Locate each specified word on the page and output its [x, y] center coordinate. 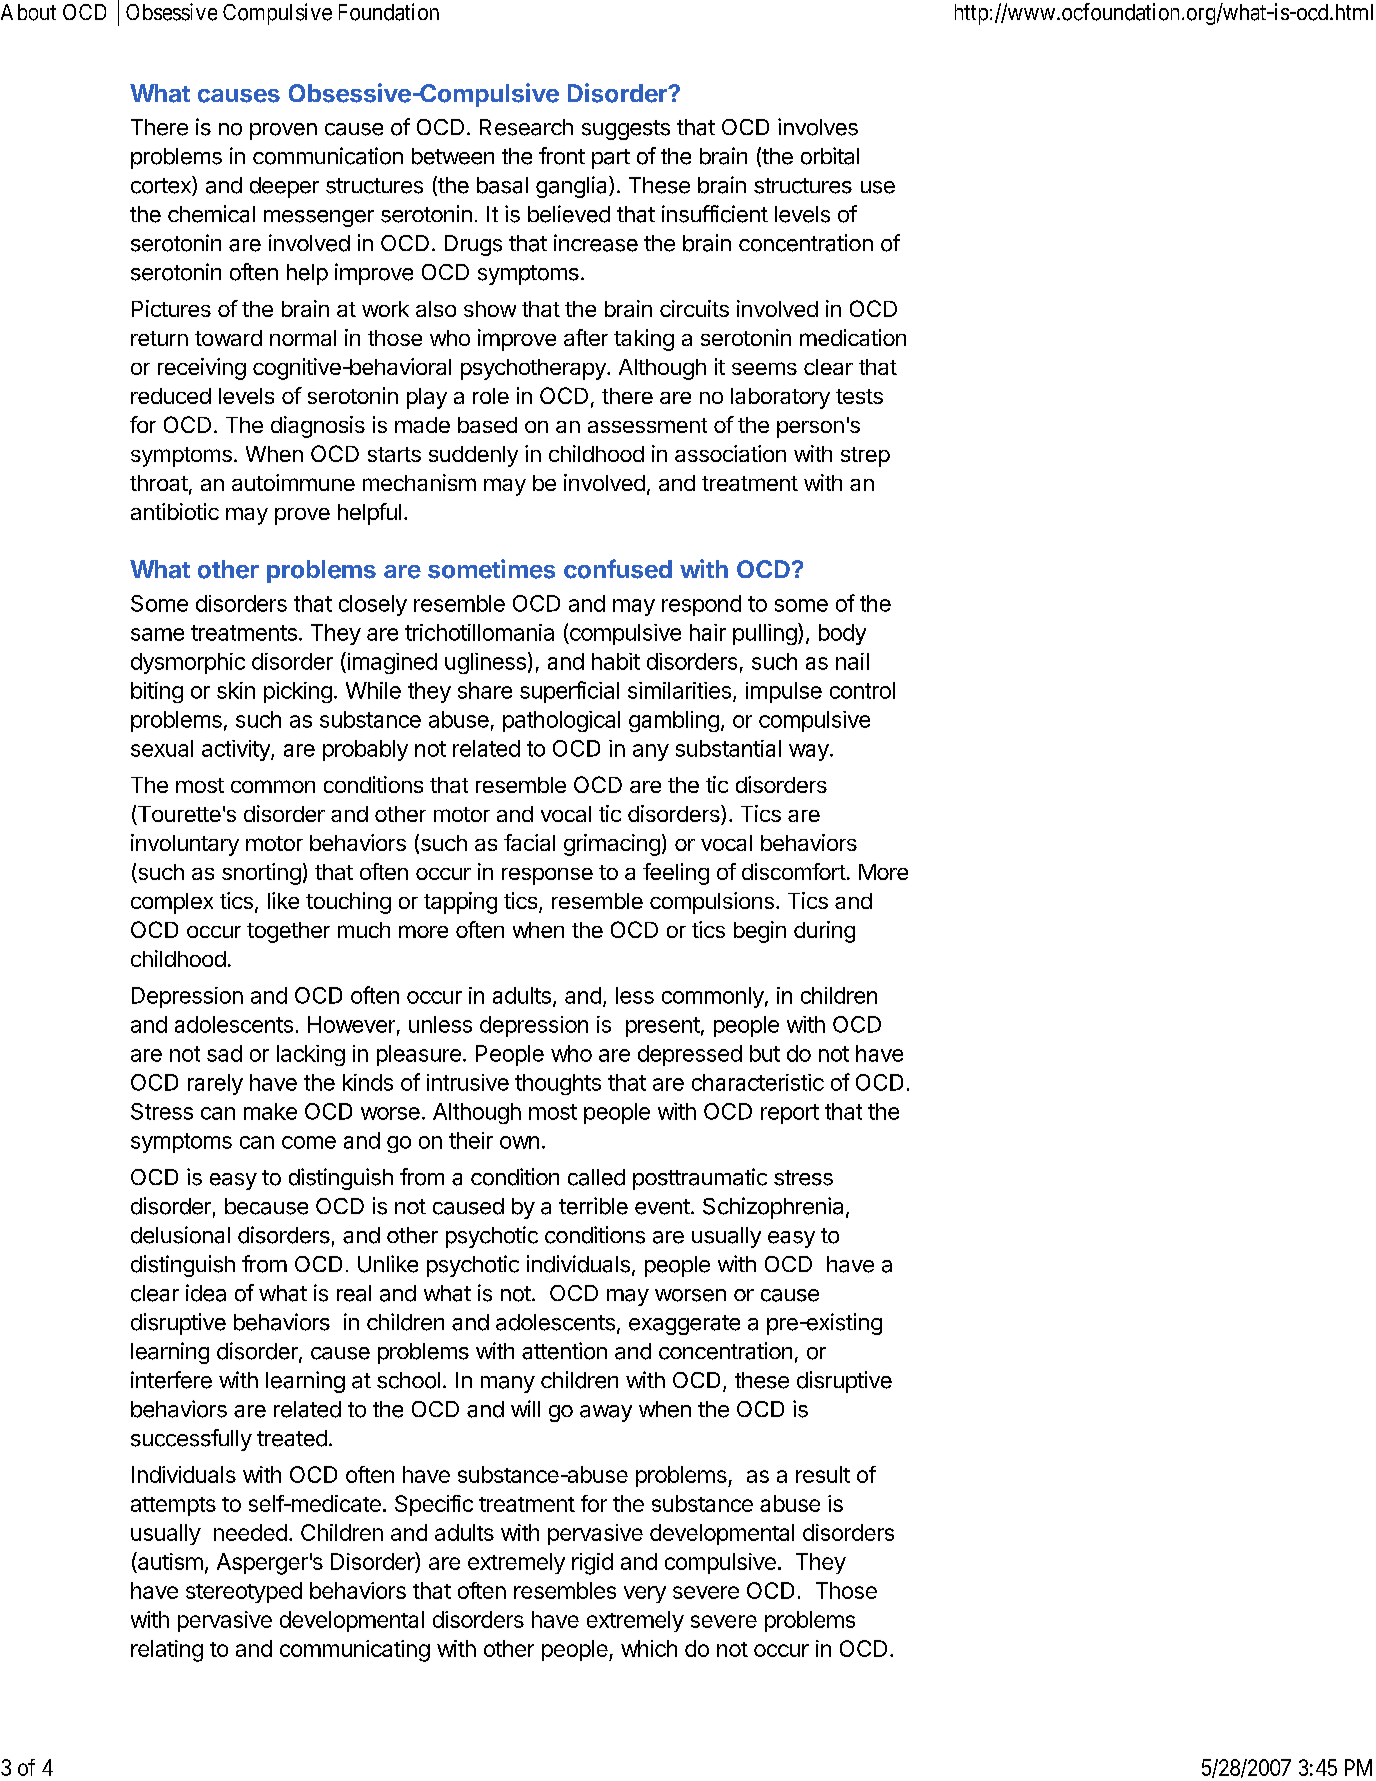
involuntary [185, 845]
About [28, 12]
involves [818, 127]
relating [167, 1651]
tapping [460, 903]
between [453, 156]
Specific [434, 1505]
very [645, 1594]
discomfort [794, 871]
